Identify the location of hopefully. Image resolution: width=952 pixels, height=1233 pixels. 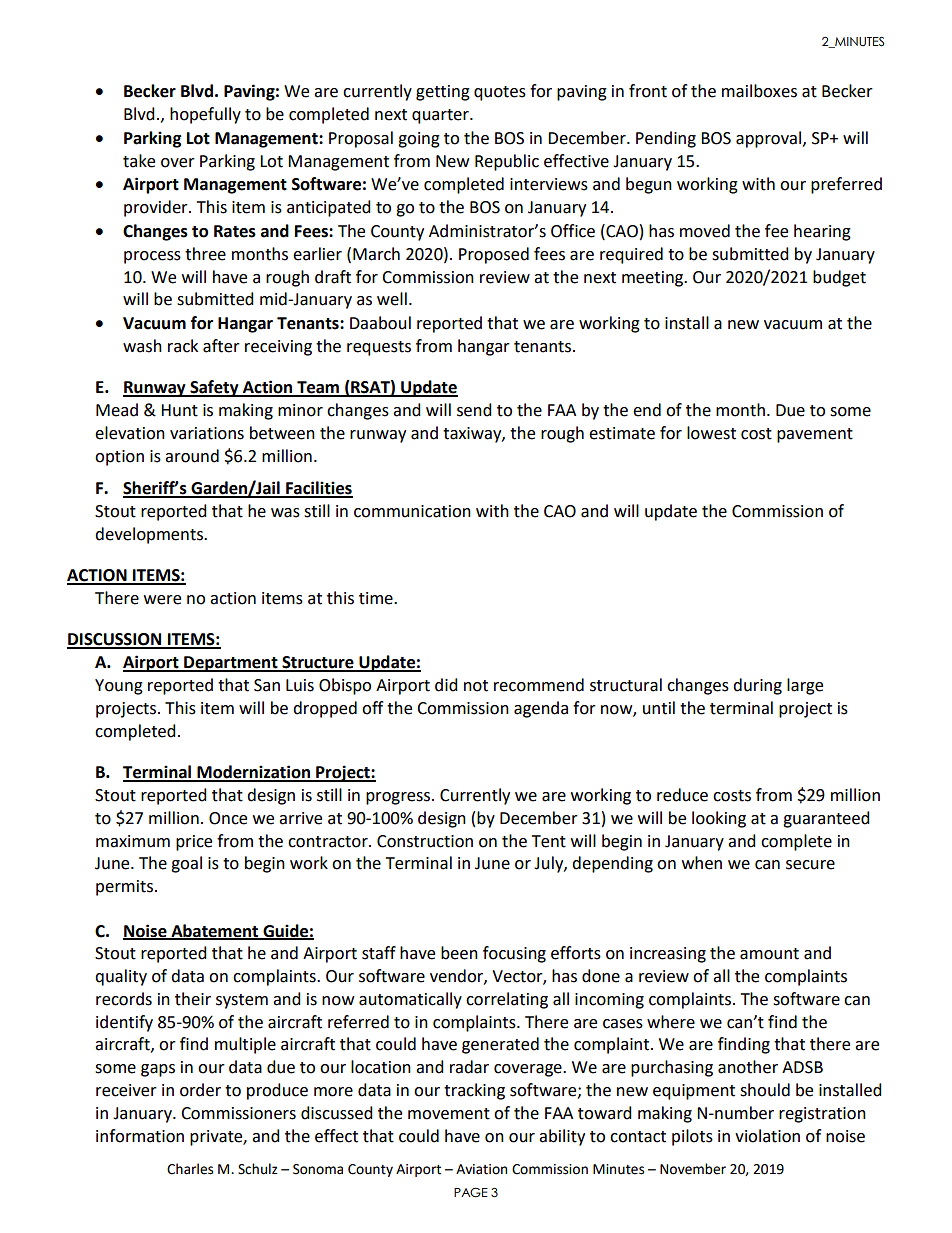
(205, 115).
